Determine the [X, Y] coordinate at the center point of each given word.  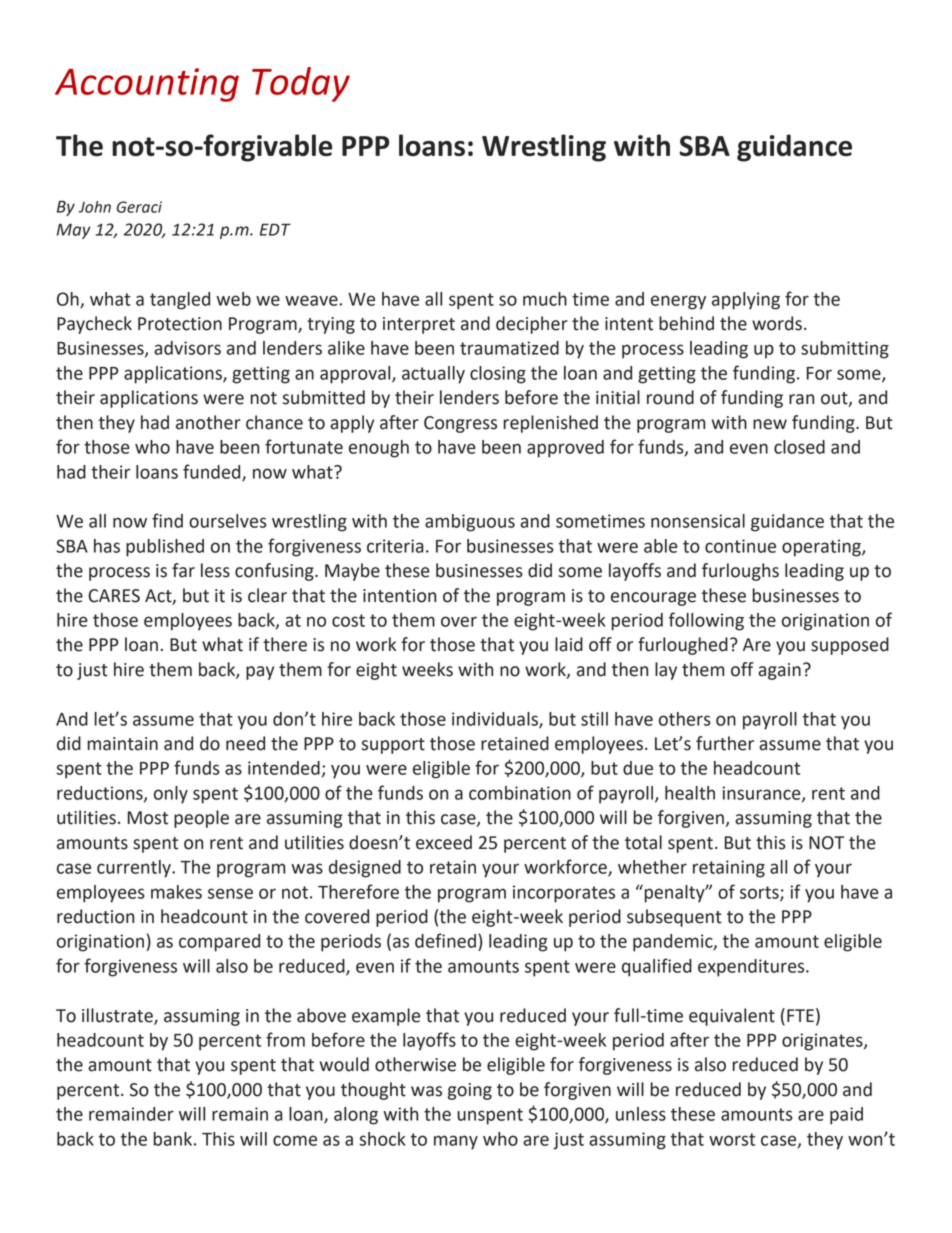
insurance [763, 794]
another [208, 422]
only [171, 795]
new [770, 424]
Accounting [147, 85]
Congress [460, 424]
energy [678, 302]
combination [520, 793]
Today [301, 84]
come [295, 1140]
